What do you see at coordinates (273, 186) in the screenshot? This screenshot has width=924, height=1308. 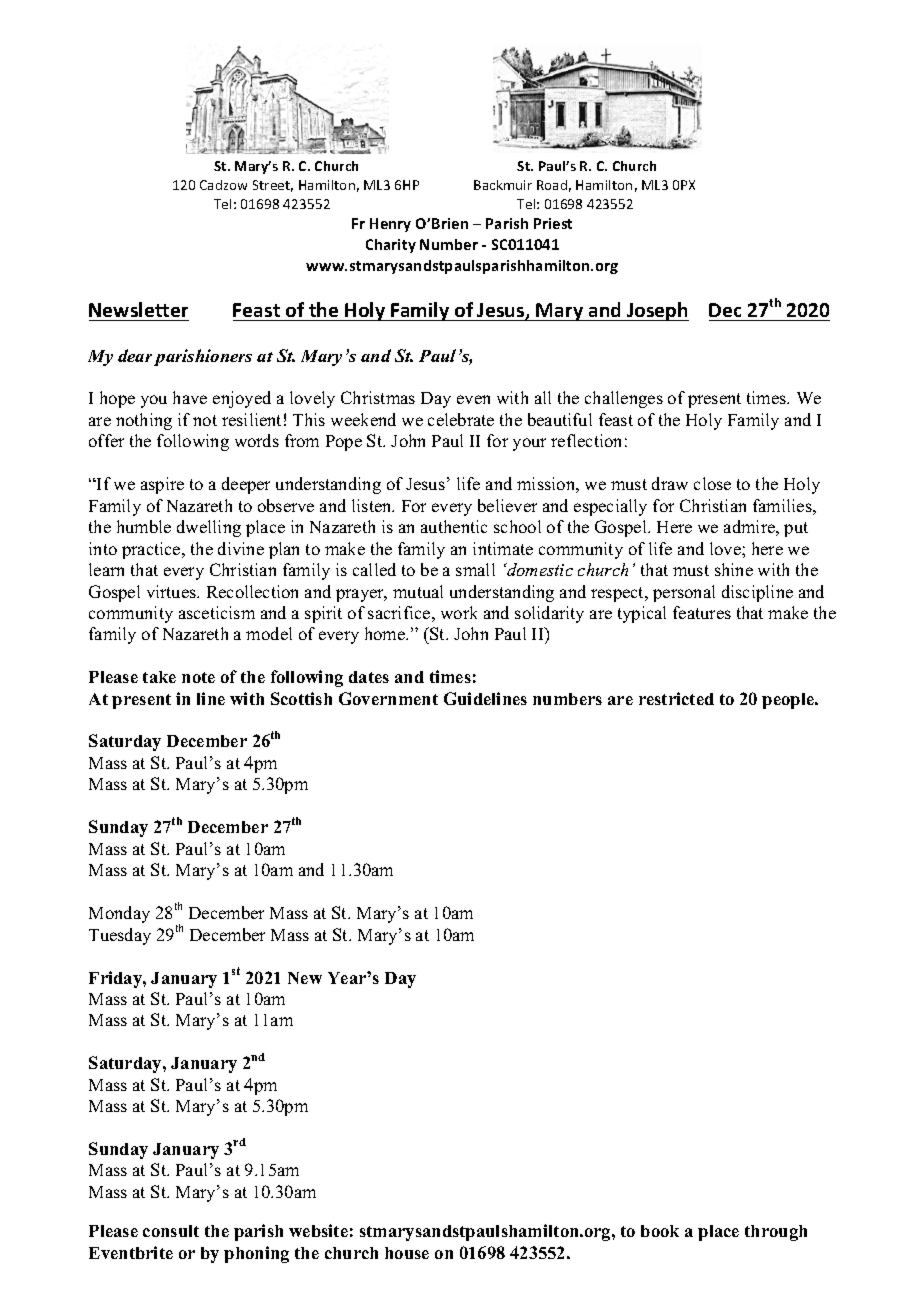 I see `Street` at bounding box center [273, 186].
